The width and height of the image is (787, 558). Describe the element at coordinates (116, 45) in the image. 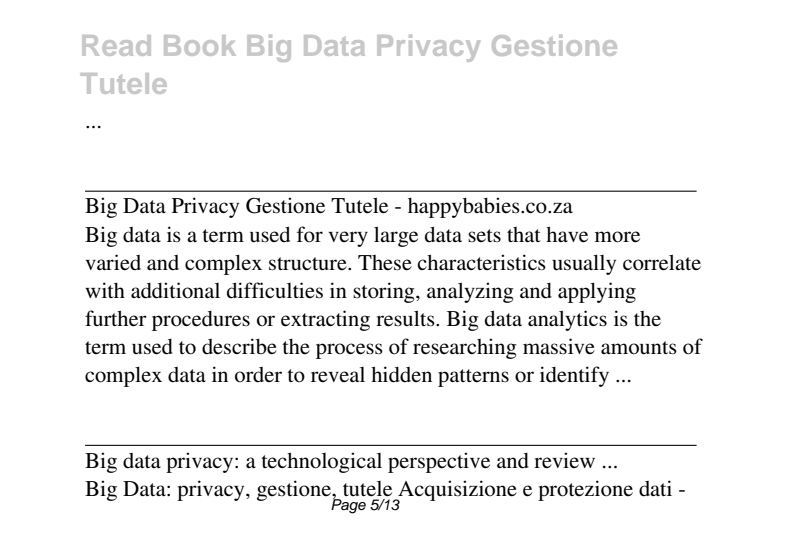

I see `Read` at that location.
